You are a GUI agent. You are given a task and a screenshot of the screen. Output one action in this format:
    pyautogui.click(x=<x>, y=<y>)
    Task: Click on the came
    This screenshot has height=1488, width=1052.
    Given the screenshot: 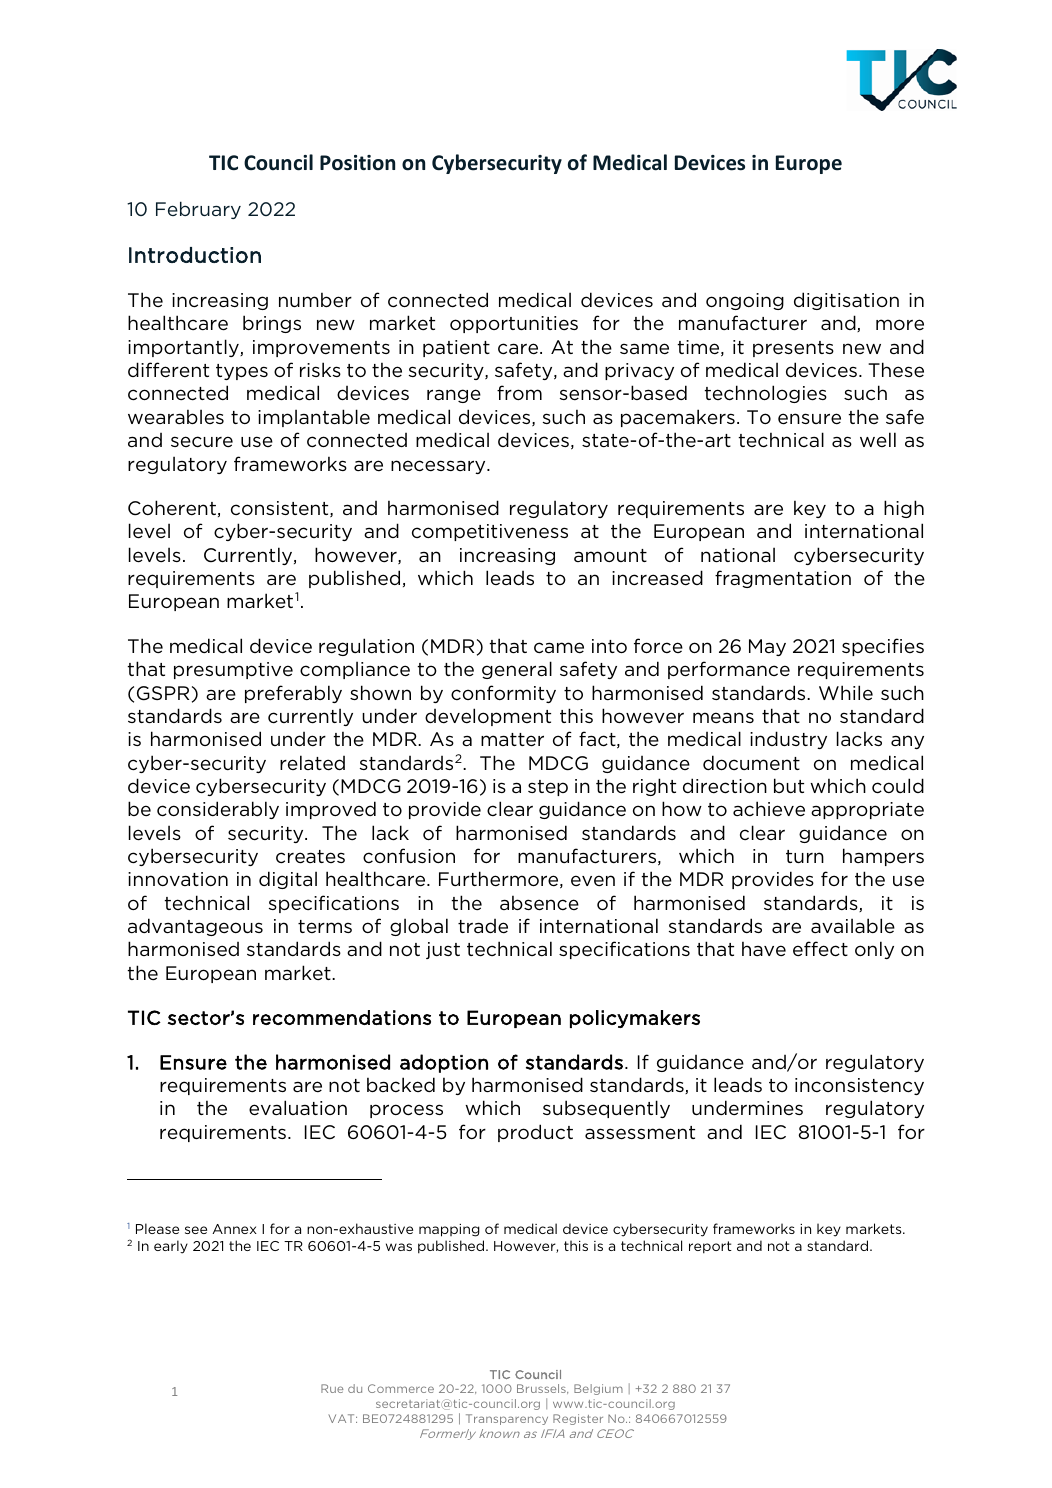 What is the action you would take?
    pyautogui.click(x=559, y=648)
